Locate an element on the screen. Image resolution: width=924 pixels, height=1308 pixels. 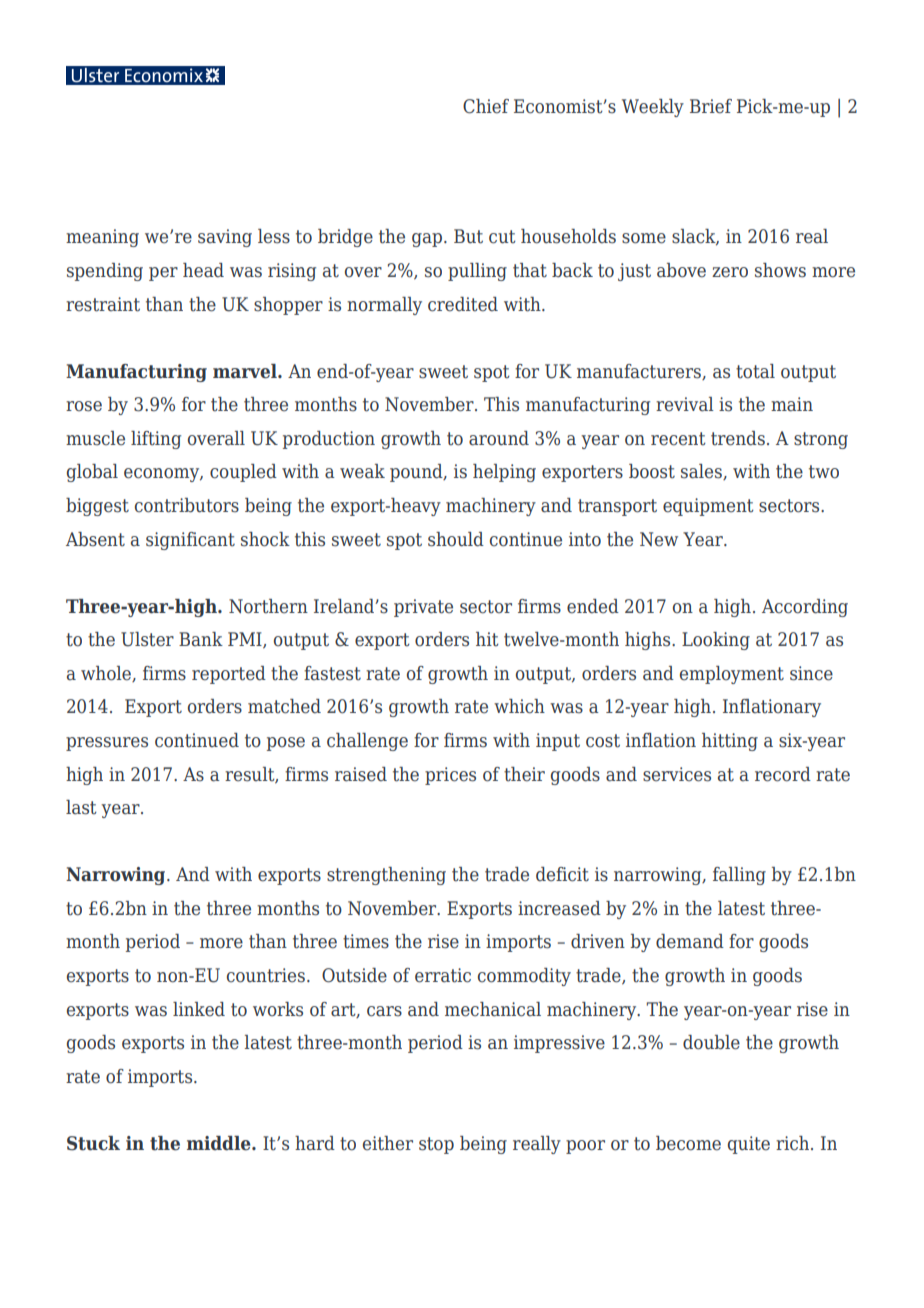
Ulster is located at coordinates (147, 639).
